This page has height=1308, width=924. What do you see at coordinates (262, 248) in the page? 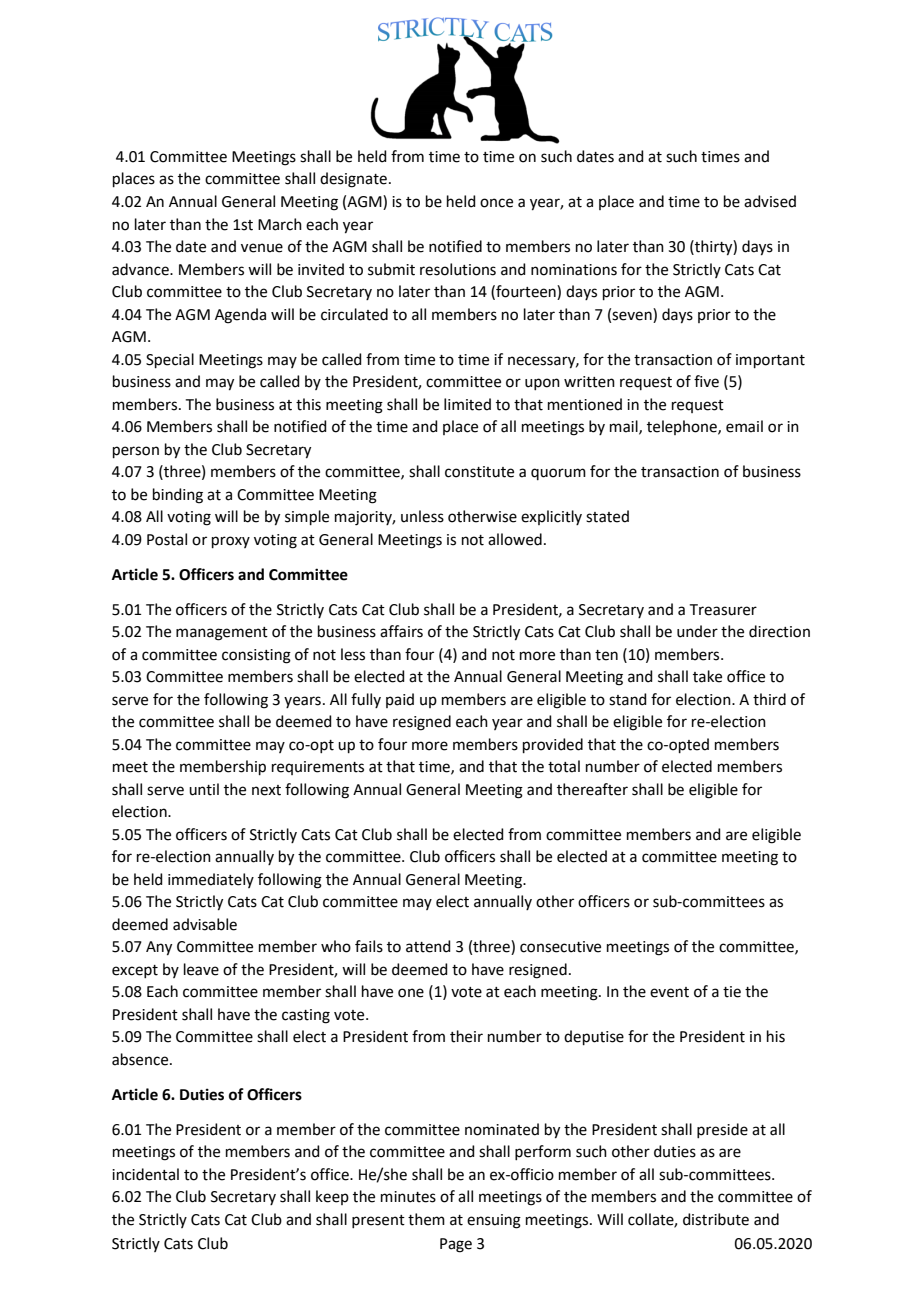
I see `venue` at bounding box center [262, 248].
